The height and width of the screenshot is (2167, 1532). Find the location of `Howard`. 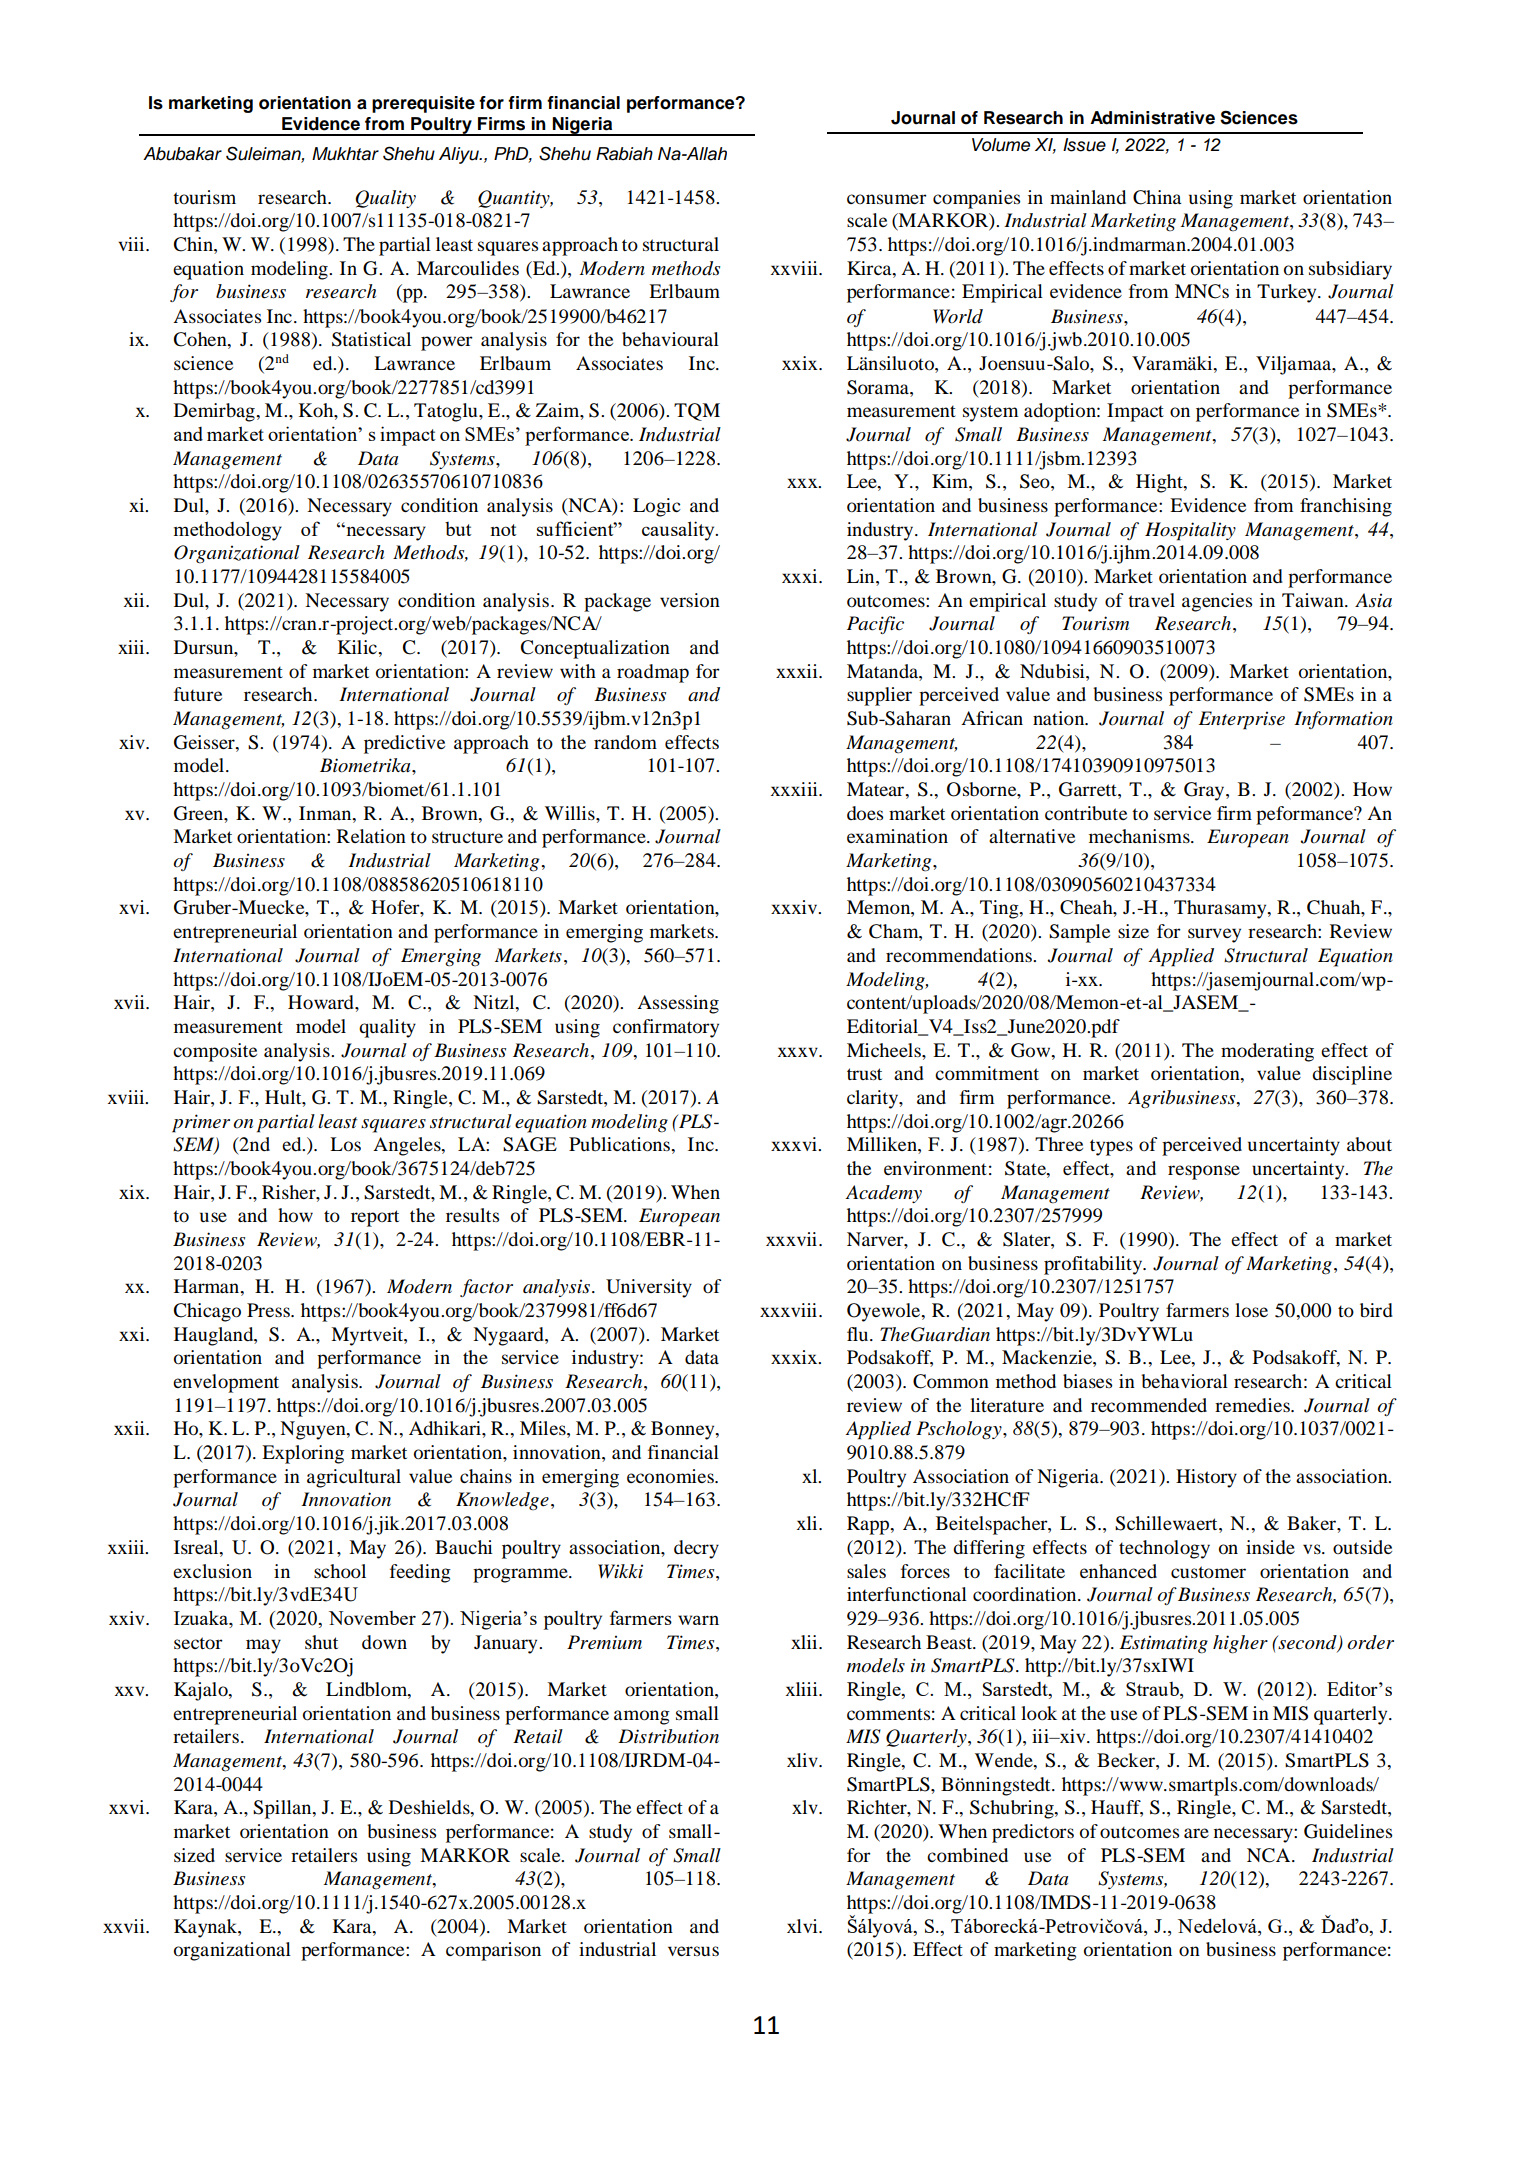

Howard is located at coordinates (322, 1002).
